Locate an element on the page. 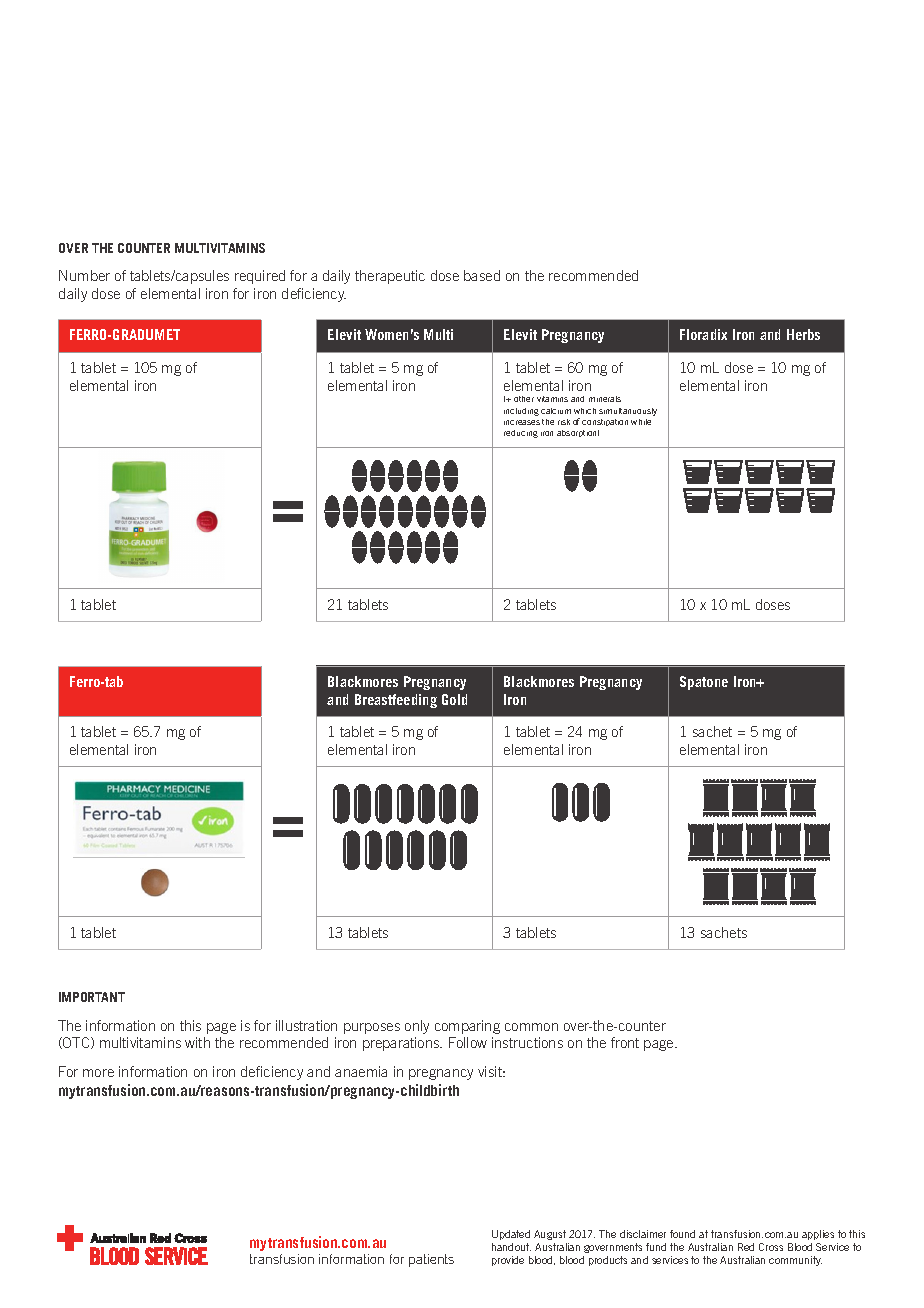 This page has width=924, height=1308. only is located at coordinates (417, 1027).
